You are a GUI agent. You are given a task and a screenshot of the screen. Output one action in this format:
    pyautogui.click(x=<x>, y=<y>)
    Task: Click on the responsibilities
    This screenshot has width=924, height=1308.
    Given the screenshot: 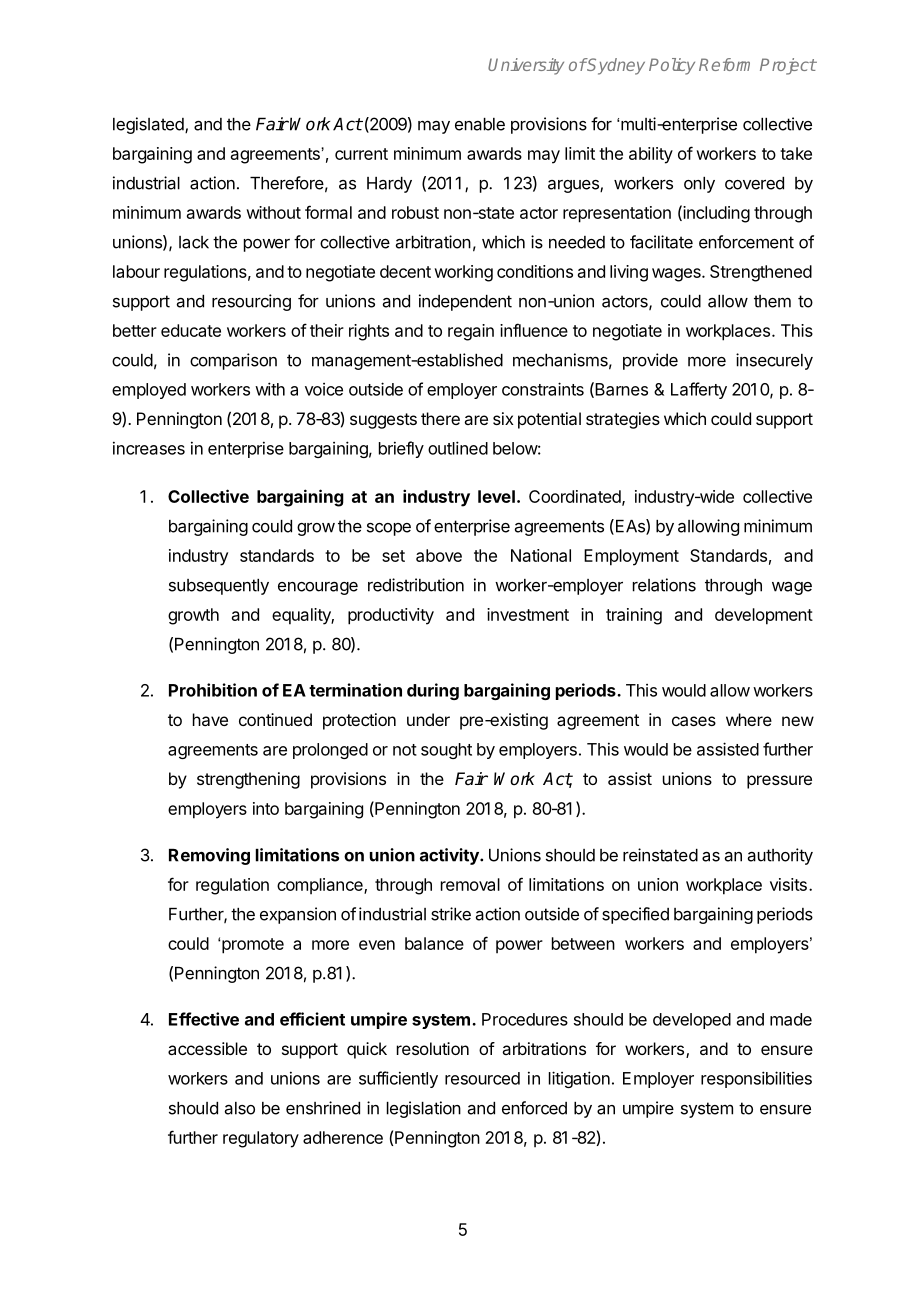 What is the action you would take?
    pyautogui.click(x=756, y=1079)
